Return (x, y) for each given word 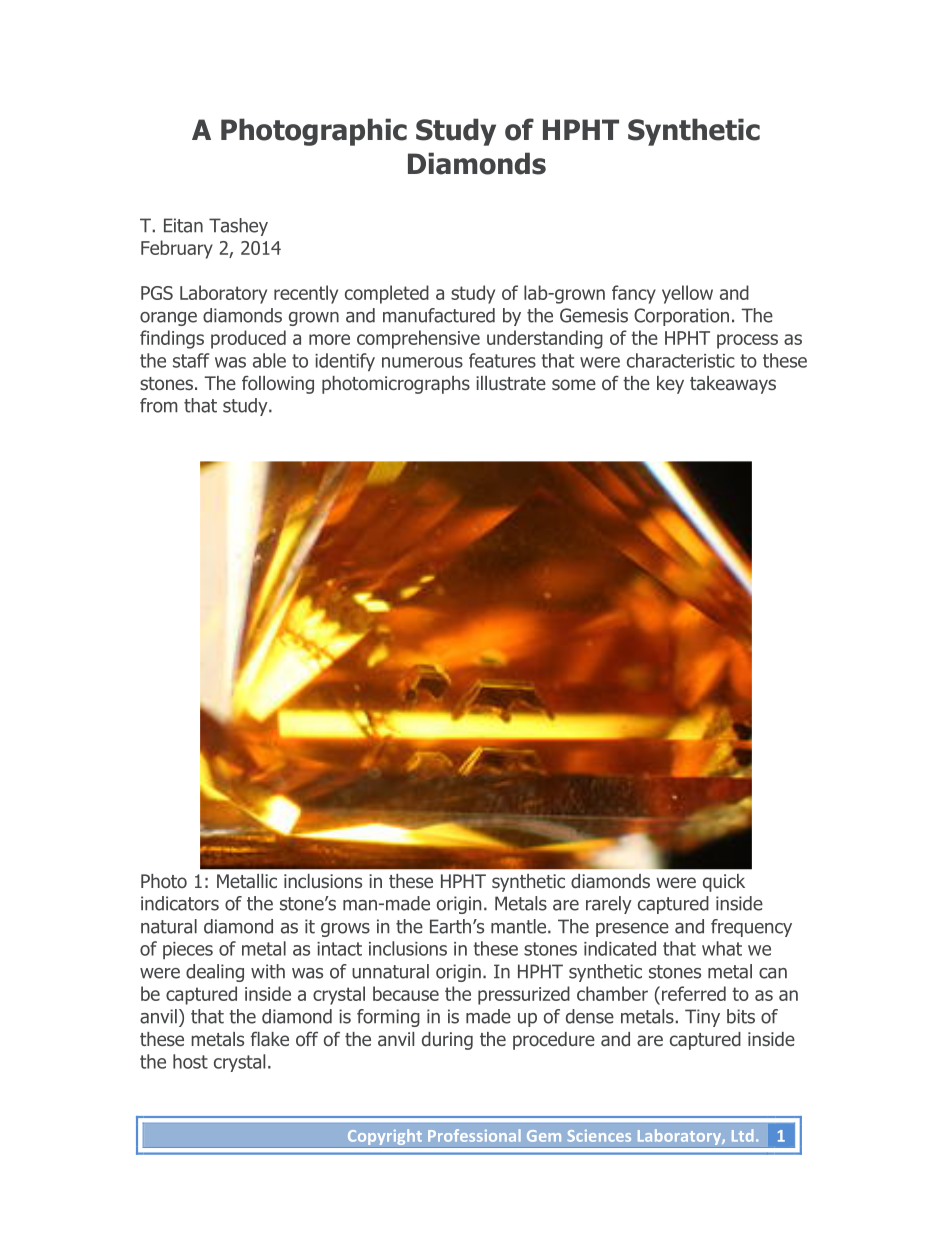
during (447, 1041)
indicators (180, 903)
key (670, 385)
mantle (520, 926)
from (159, 405)
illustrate (511, 383)
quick (724, 883)
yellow (687, 294)
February (177, 249)
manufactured (439, 315)
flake (270, 1039)
